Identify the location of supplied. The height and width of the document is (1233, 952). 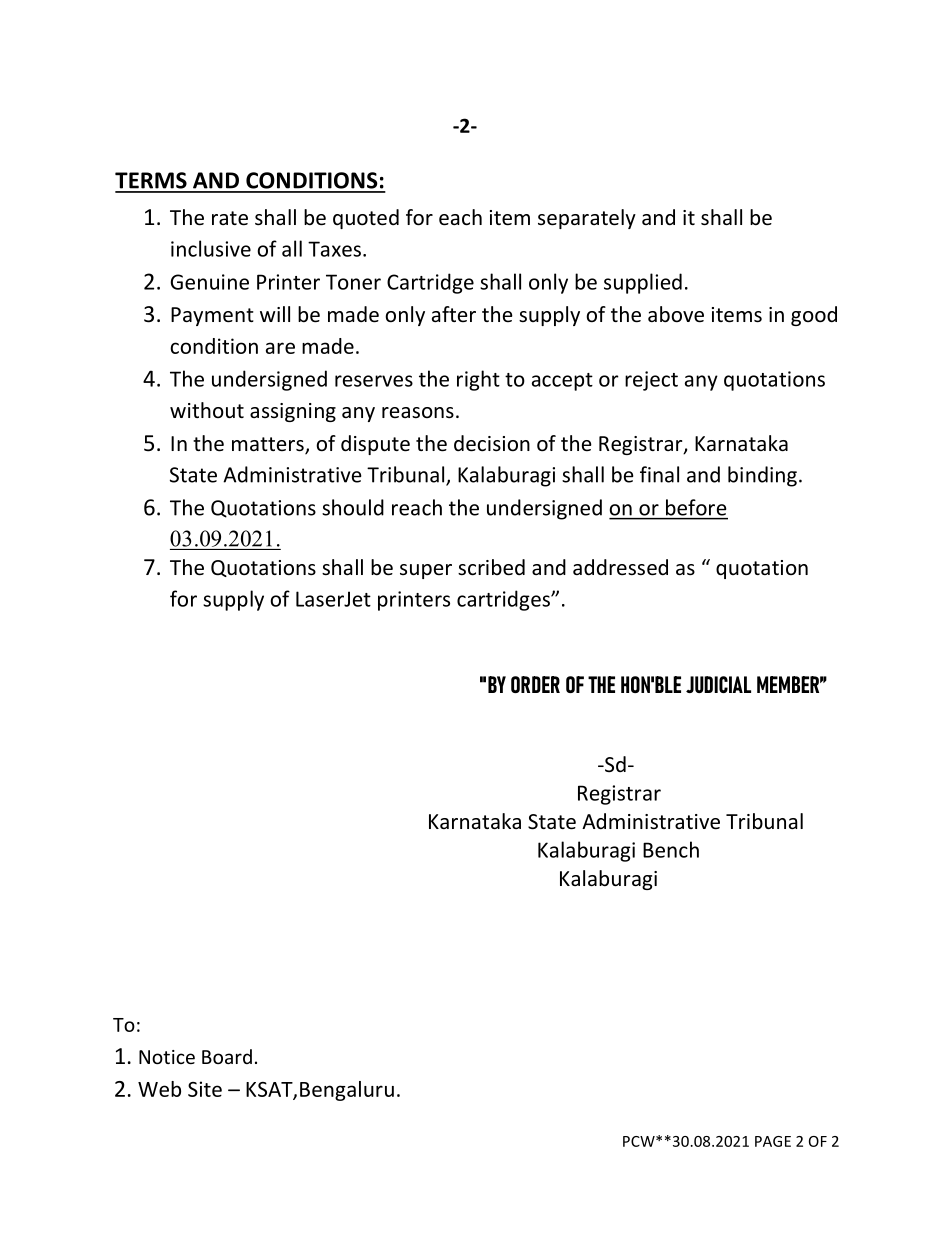
(643, 283).
